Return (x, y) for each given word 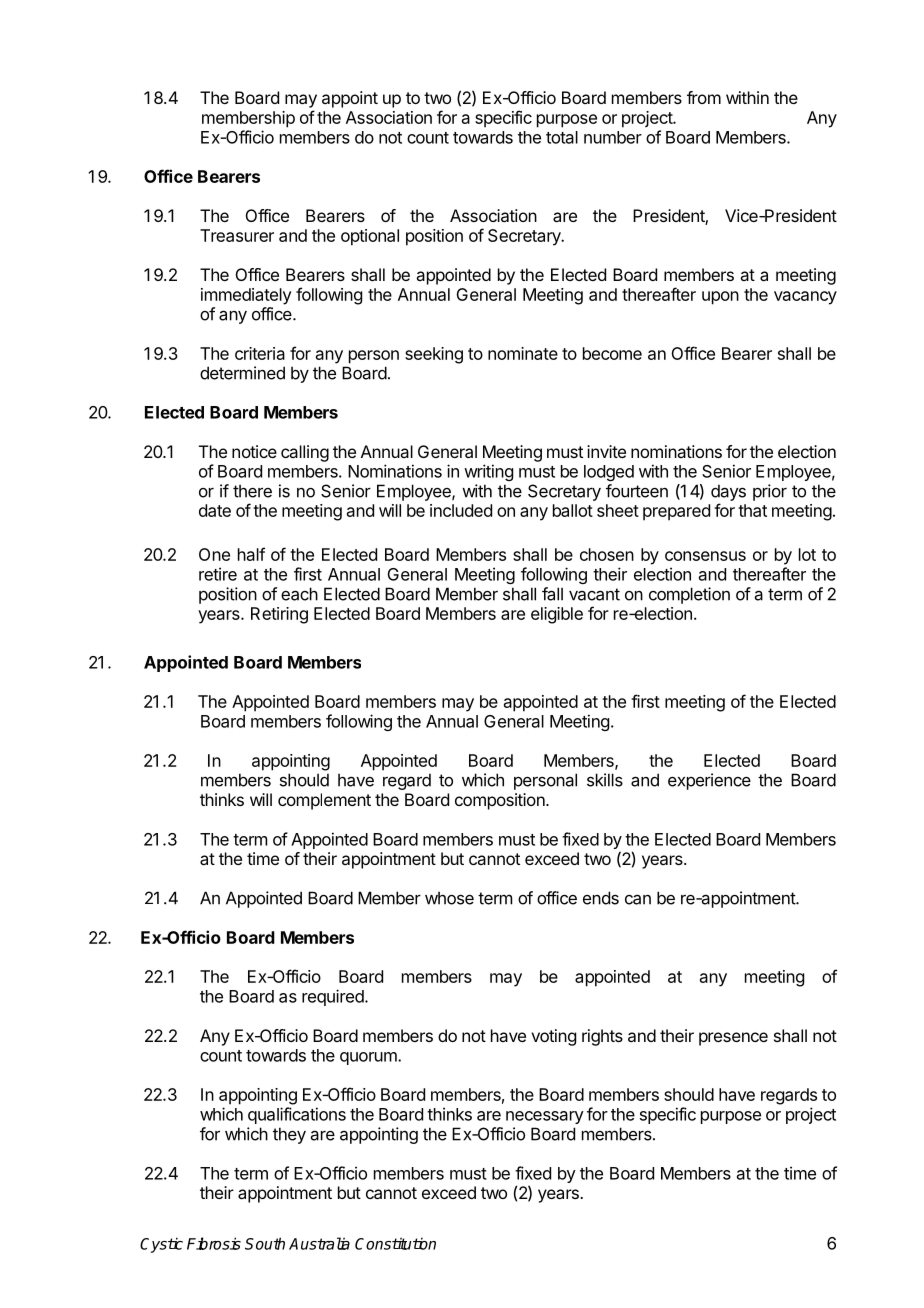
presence (733, 1039)
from (704, 97)
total (562, 137)
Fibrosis (214, 1243)
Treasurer (237, 235)
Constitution (395, 1243)
